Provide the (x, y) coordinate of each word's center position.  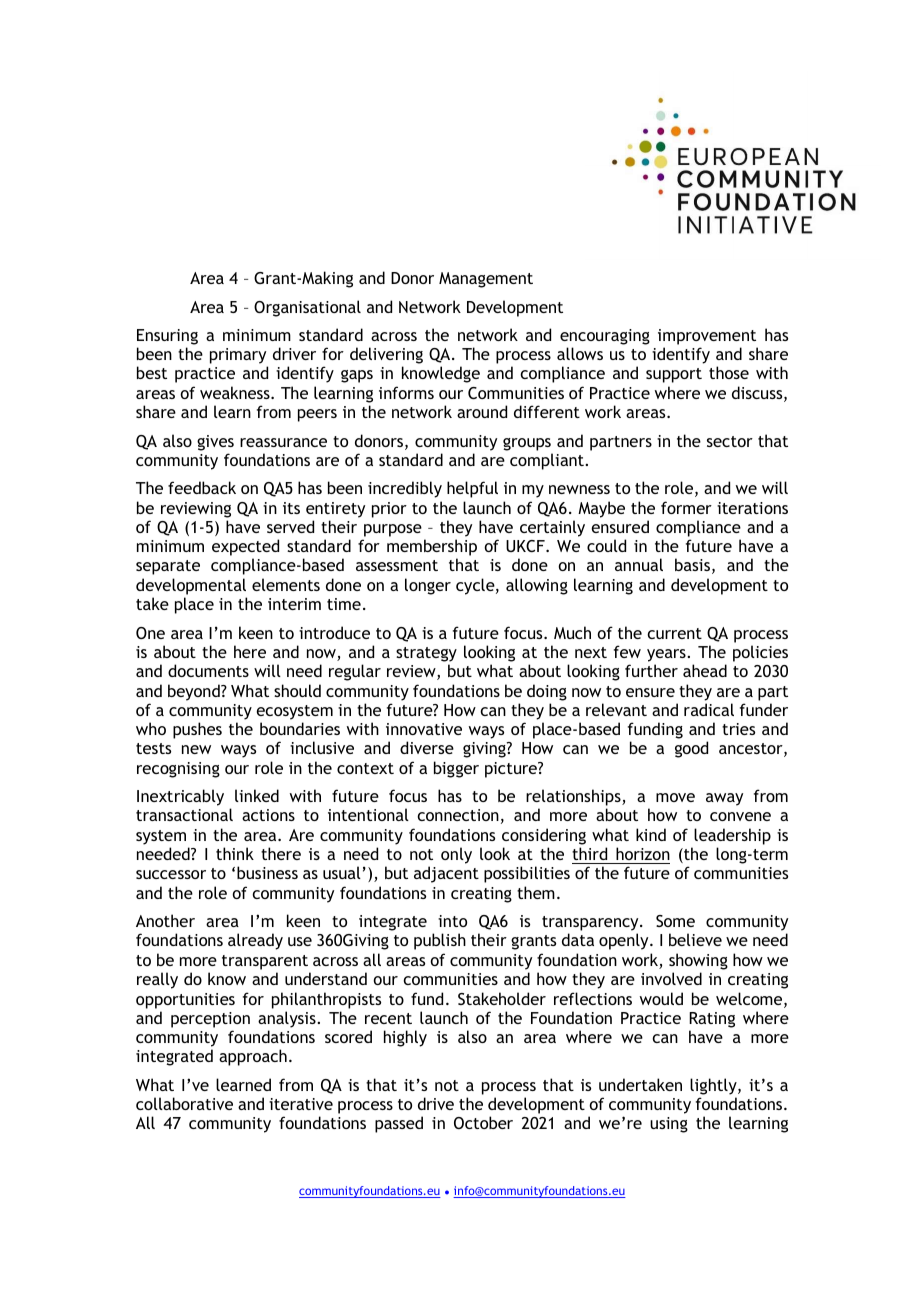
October (483, 1122)
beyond (195, 692)
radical (709, 709)
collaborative (184, 1103)
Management (486, 280)
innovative (424, 729)
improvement (707, 337)
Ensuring (167, 337)
